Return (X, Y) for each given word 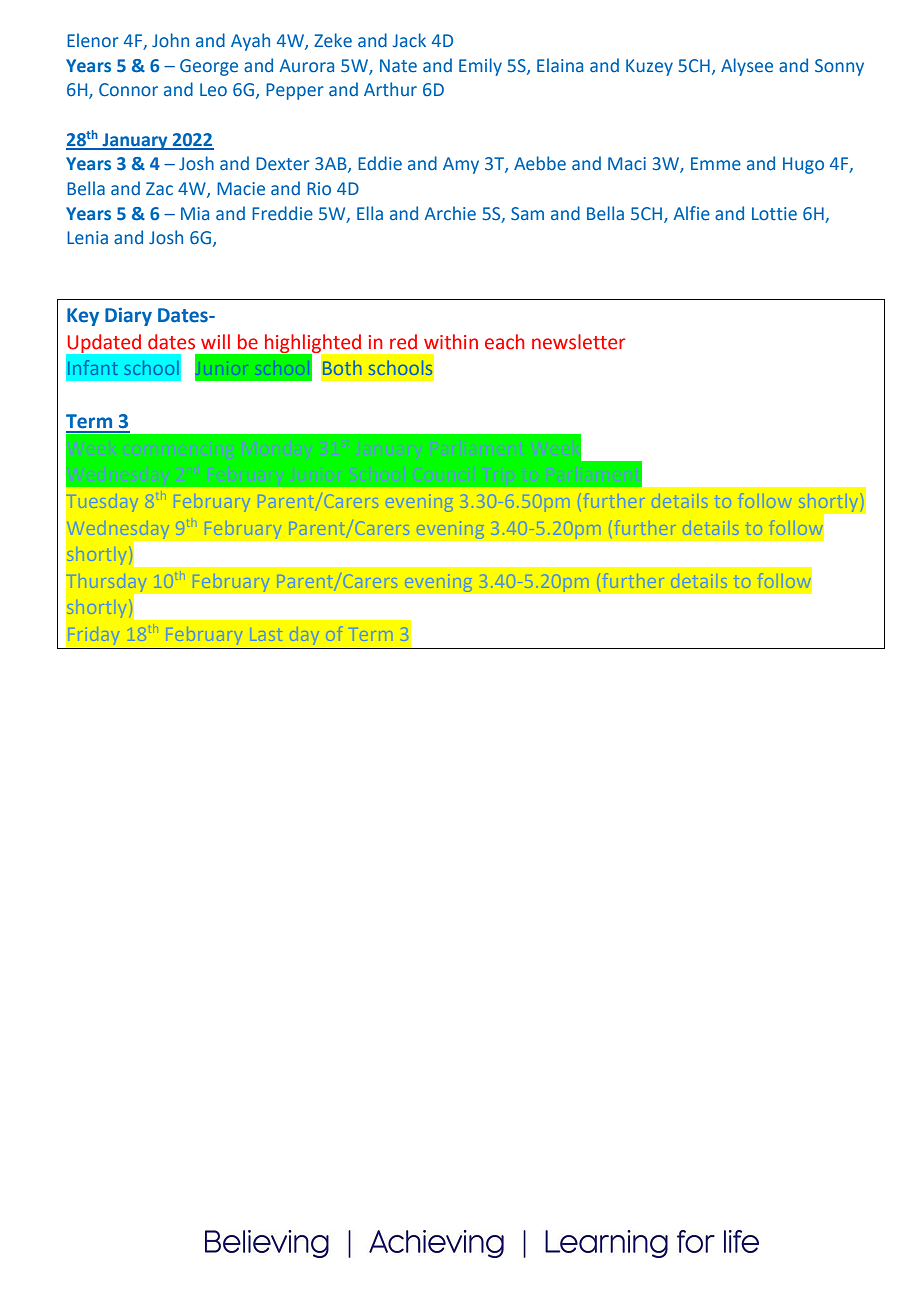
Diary (128, 316)
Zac (159, 188)
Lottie (774, 214)
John (170, 40)
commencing (178, 450)
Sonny (839, 67)
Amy (461, 165)
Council (443, 474)
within (451, 342)
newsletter (579, 342)
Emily (480, 67)
